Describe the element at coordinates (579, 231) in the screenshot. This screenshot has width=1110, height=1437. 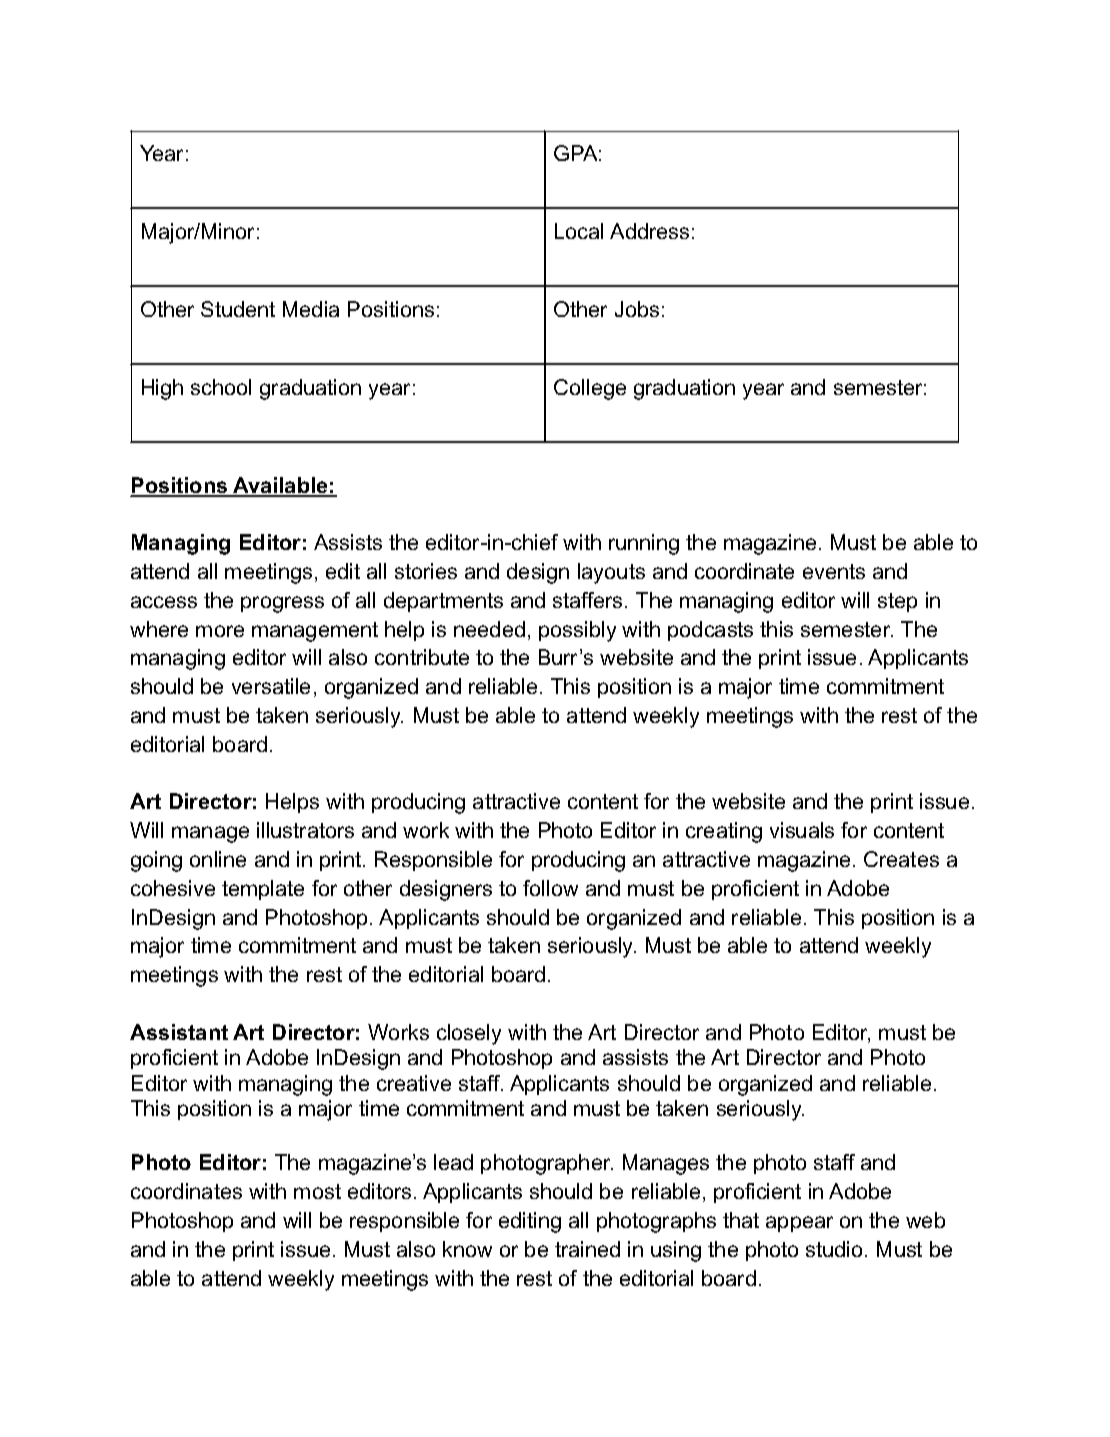
I see `Local` at that location.
